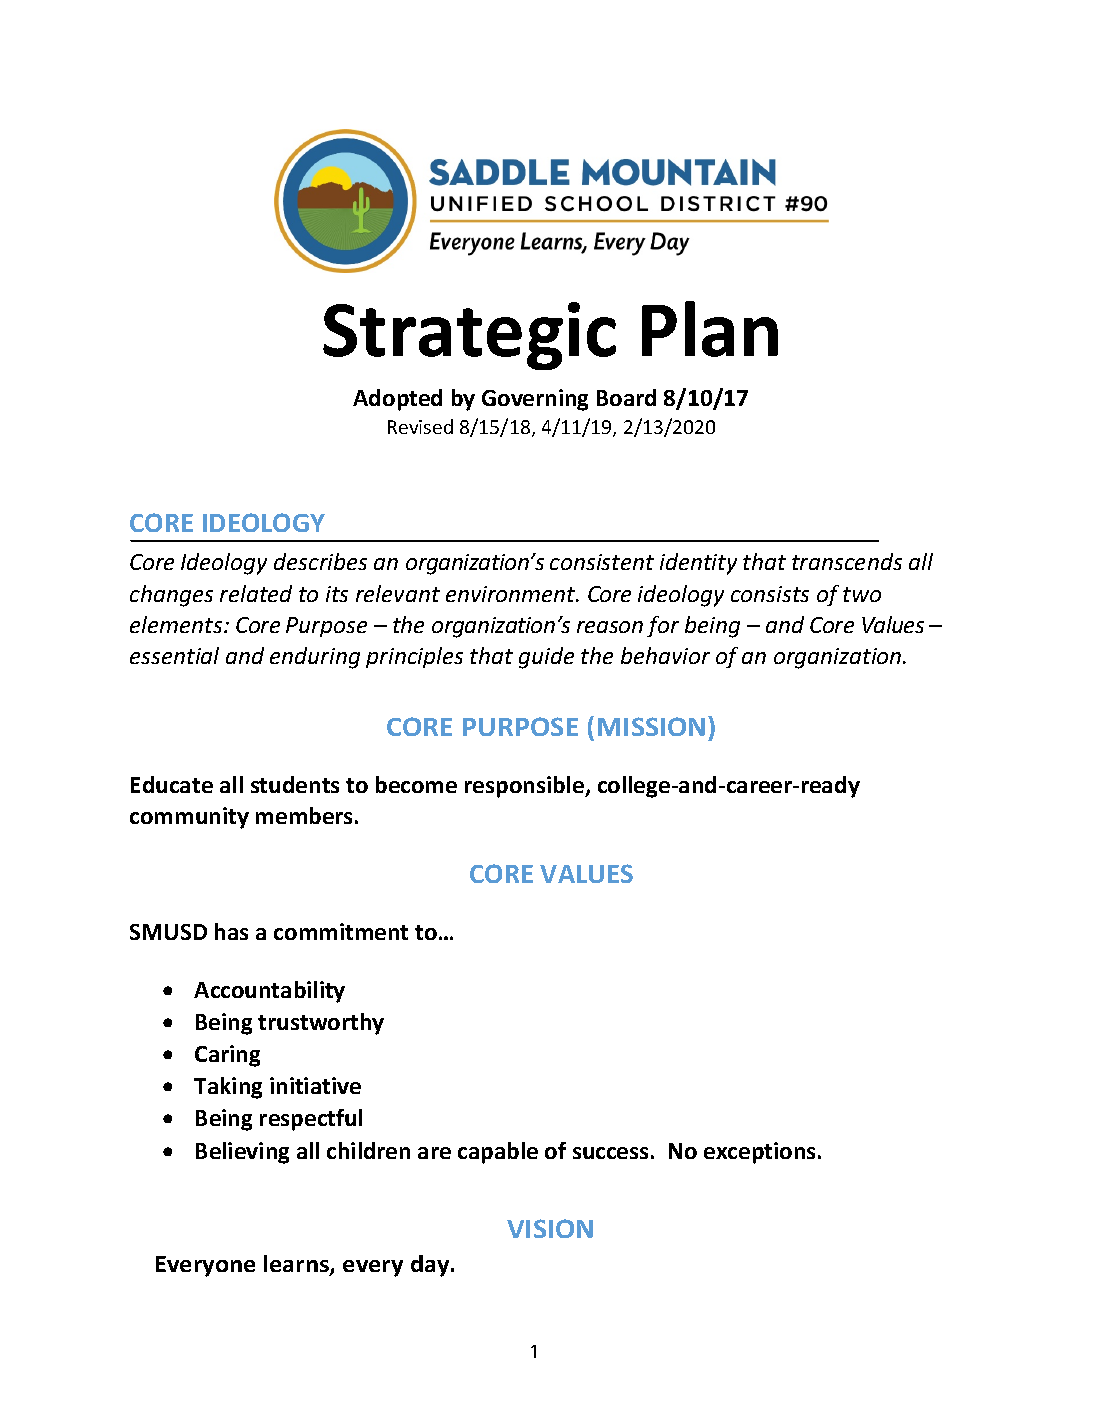 This page has width=1103, height=1428. I want to click on guide, so click(546, 658).
